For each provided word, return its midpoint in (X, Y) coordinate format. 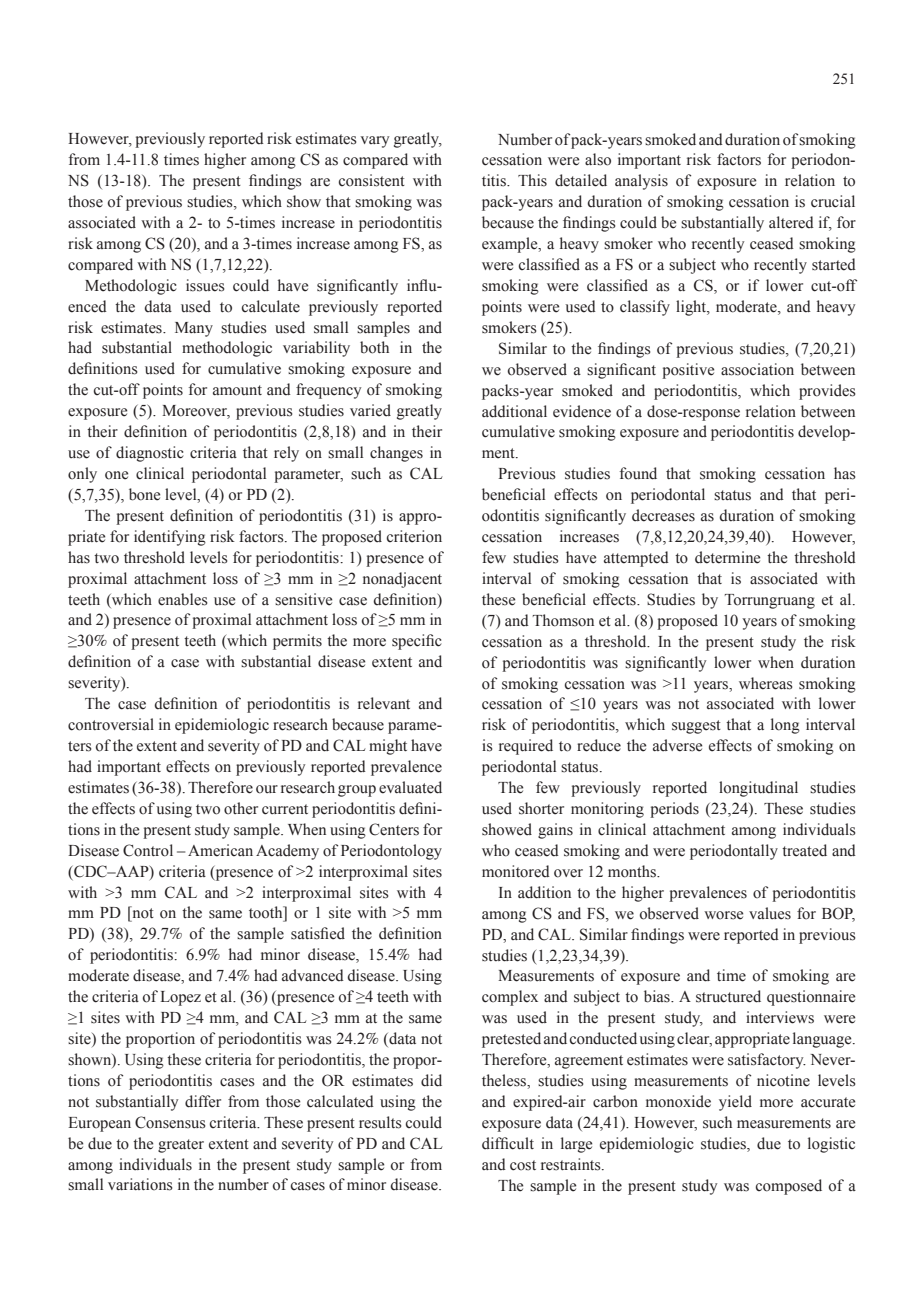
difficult (508, 1143)
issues (205, 285)
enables (182, 599)
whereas (765, 683)
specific (417, 642)
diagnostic (150, 454)
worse (723, 915)
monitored (516, 871)
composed (789, 1187)
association (757, 369)
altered (791, 222)
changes (396, 454)
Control (148, 850)
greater (181, 1146)
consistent (372, 180)
